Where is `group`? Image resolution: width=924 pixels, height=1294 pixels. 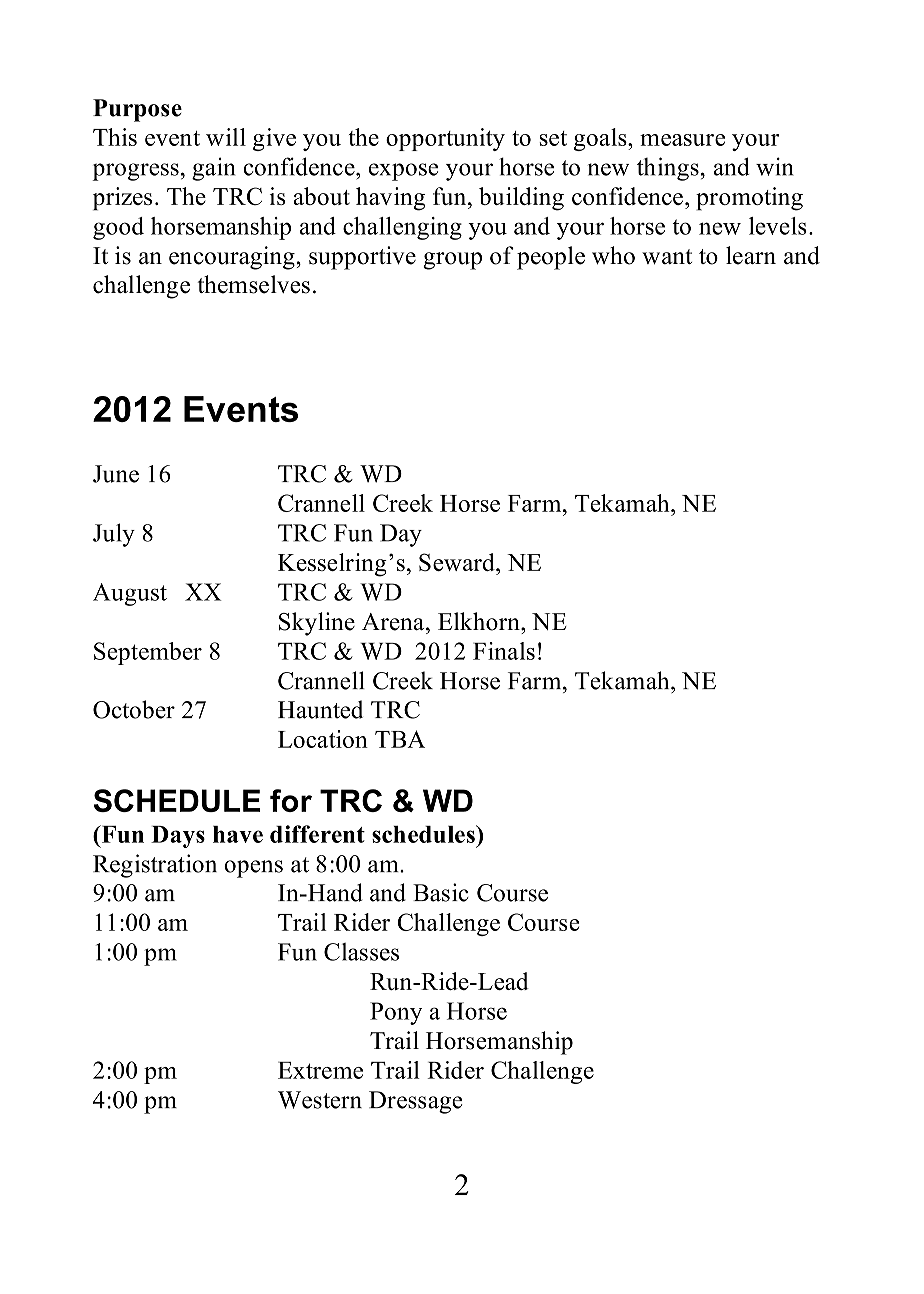
group is located at coordinates (452, 261).
